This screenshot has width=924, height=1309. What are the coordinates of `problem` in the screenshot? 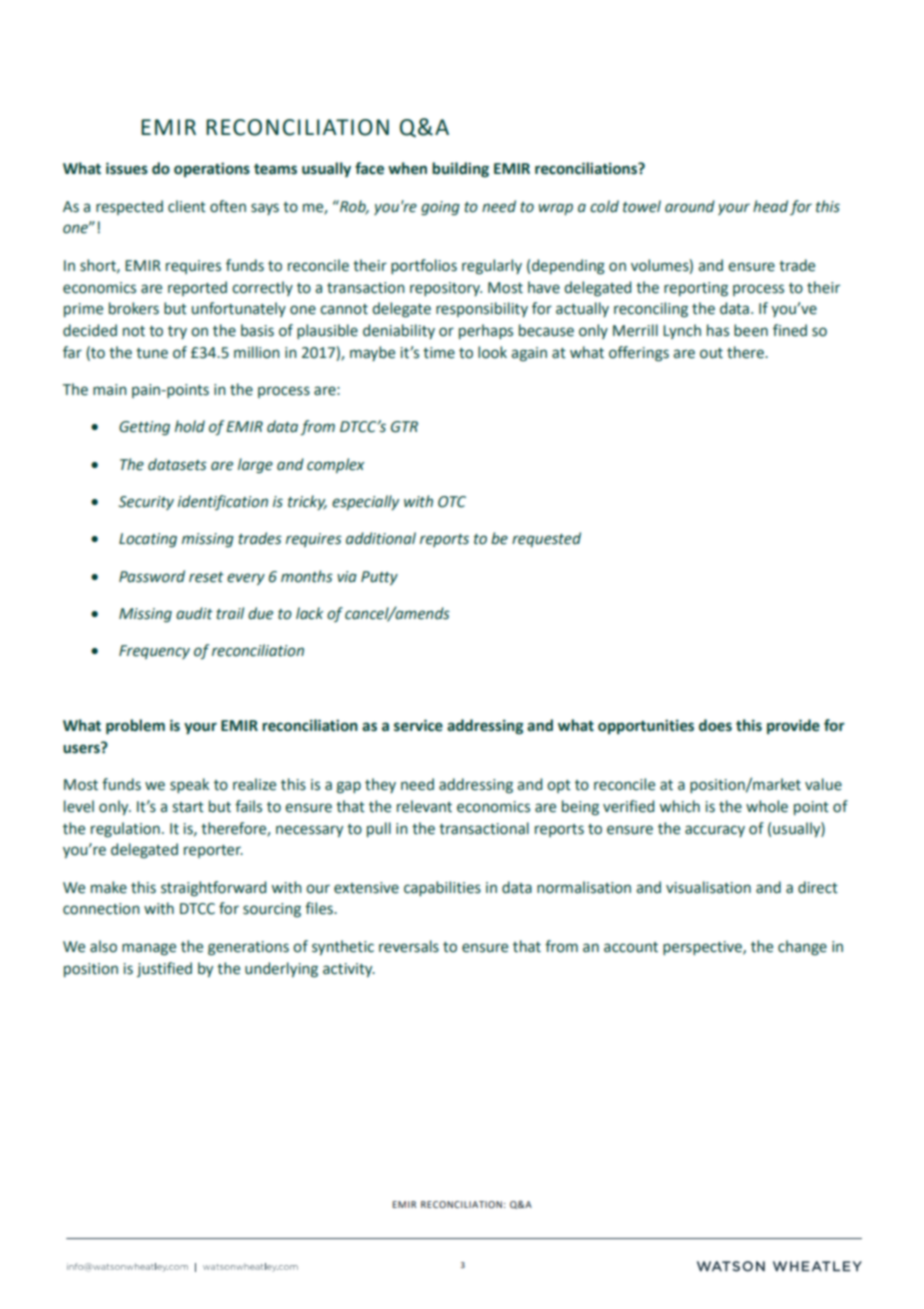 It's located at (135, 727).
